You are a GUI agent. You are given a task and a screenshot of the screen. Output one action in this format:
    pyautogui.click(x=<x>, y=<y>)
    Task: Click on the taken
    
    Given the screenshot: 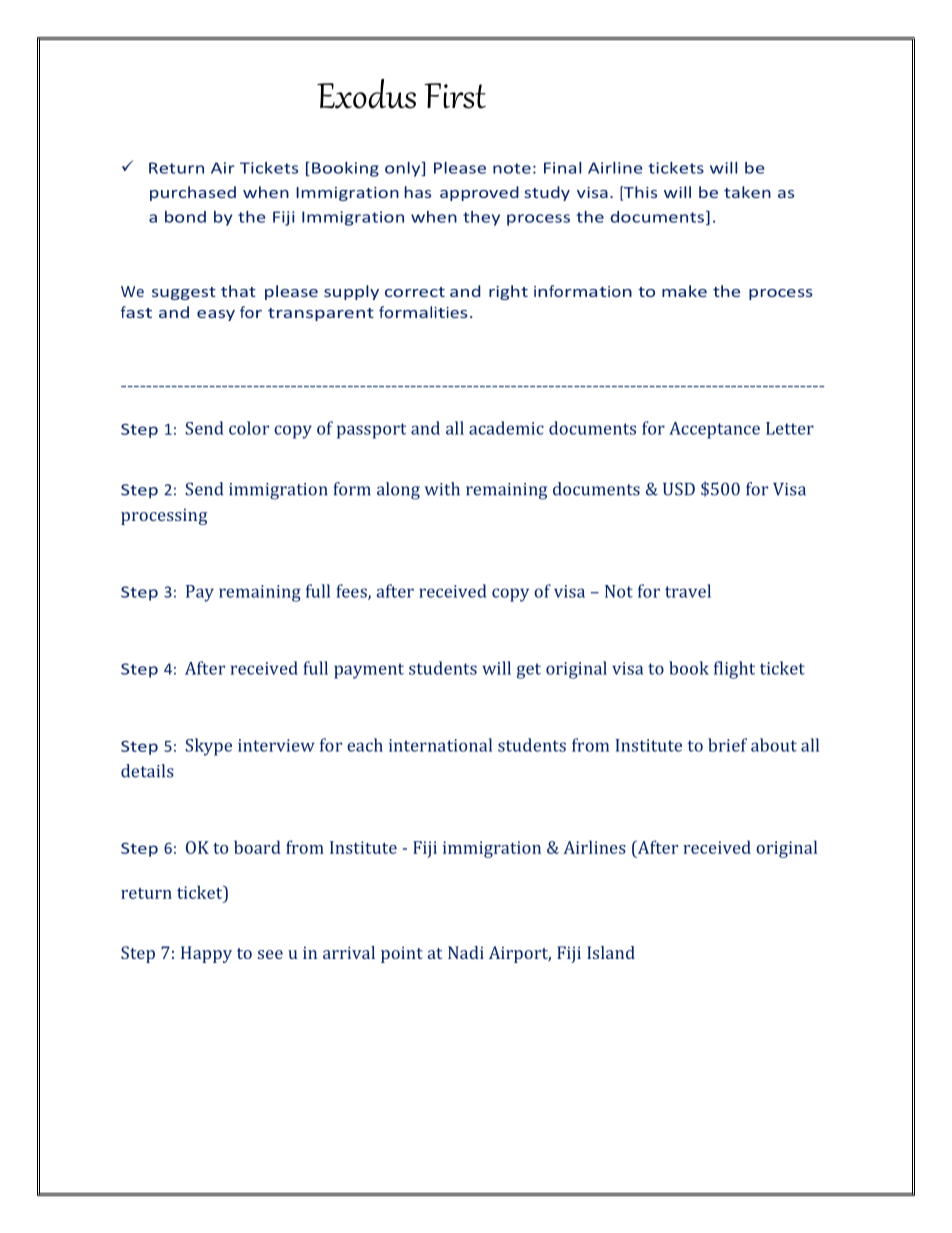 What is the action you would take?
    pyautogui.click(x=747, y=192)
